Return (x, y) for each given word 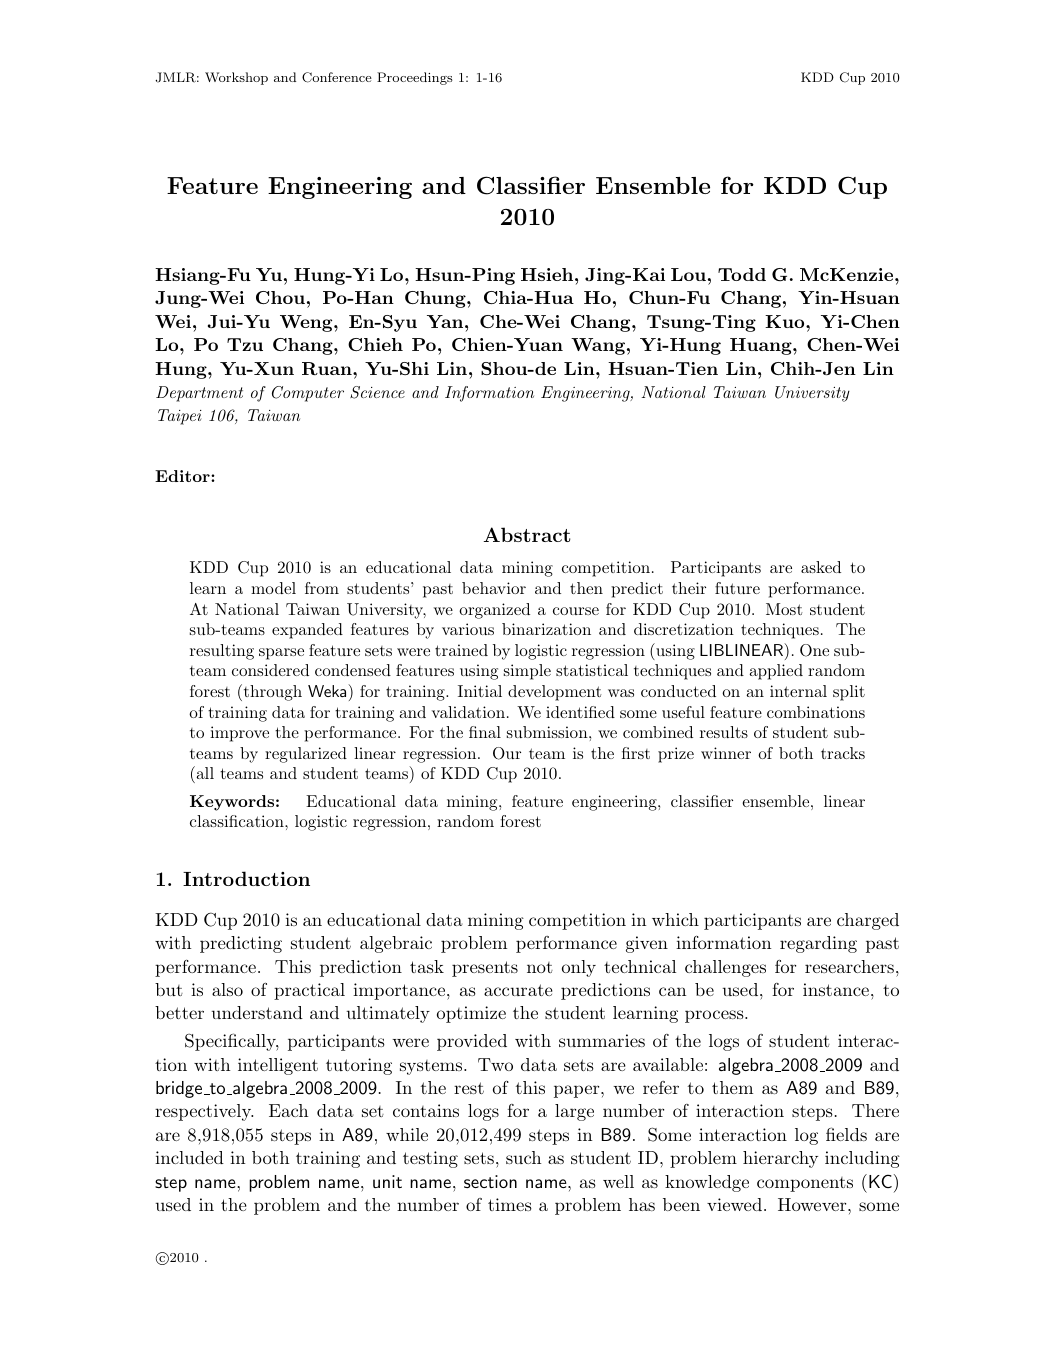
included (189, 1157)
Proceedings (415, 78)
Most (784, 609)
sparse (281, 654)
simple (527, 672)
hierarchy (780, 1159)
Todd (742, 274)
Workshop (236, 78)
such (523, 1157)
